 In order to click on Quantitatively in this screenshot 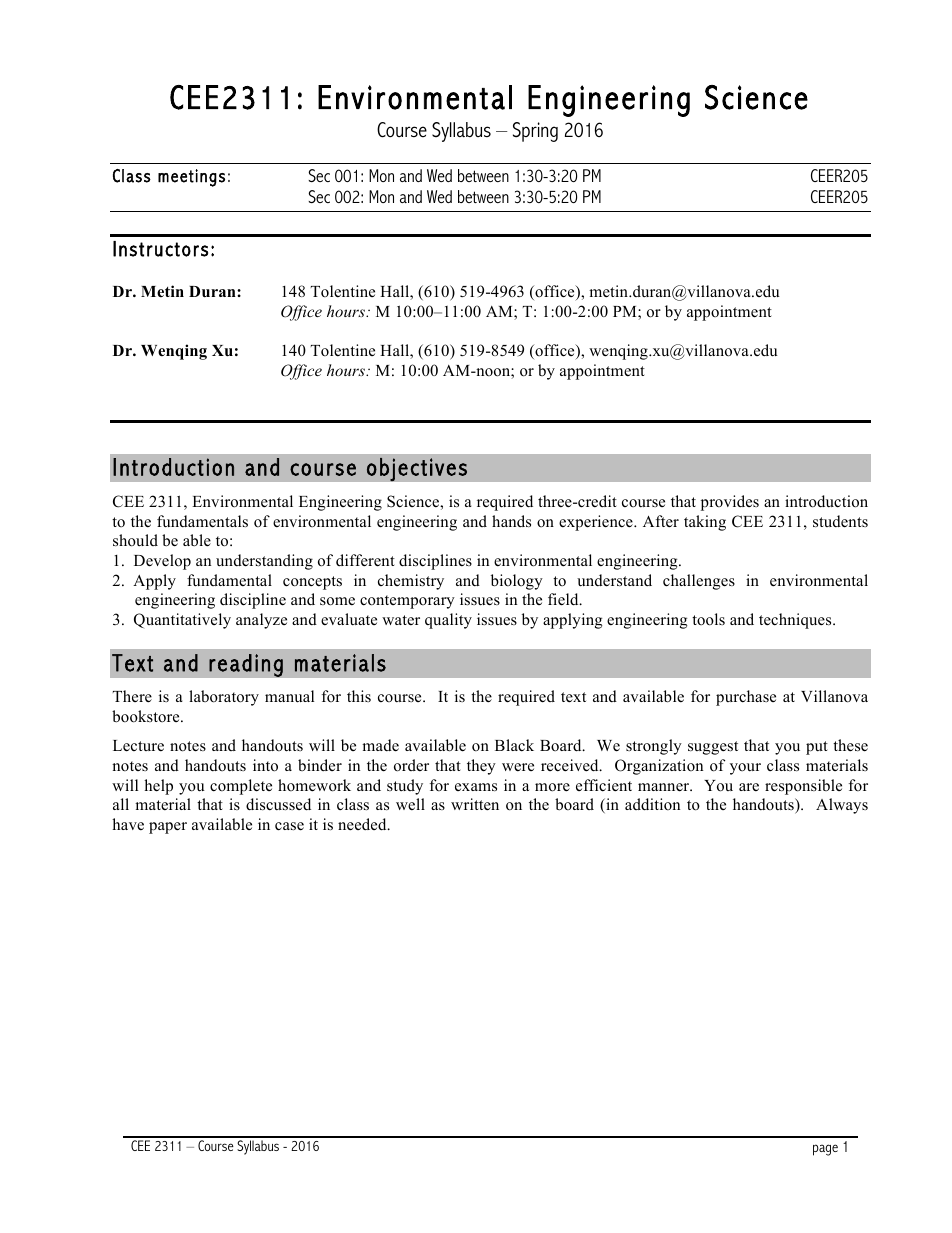, I will do `click(182, 621)`.
